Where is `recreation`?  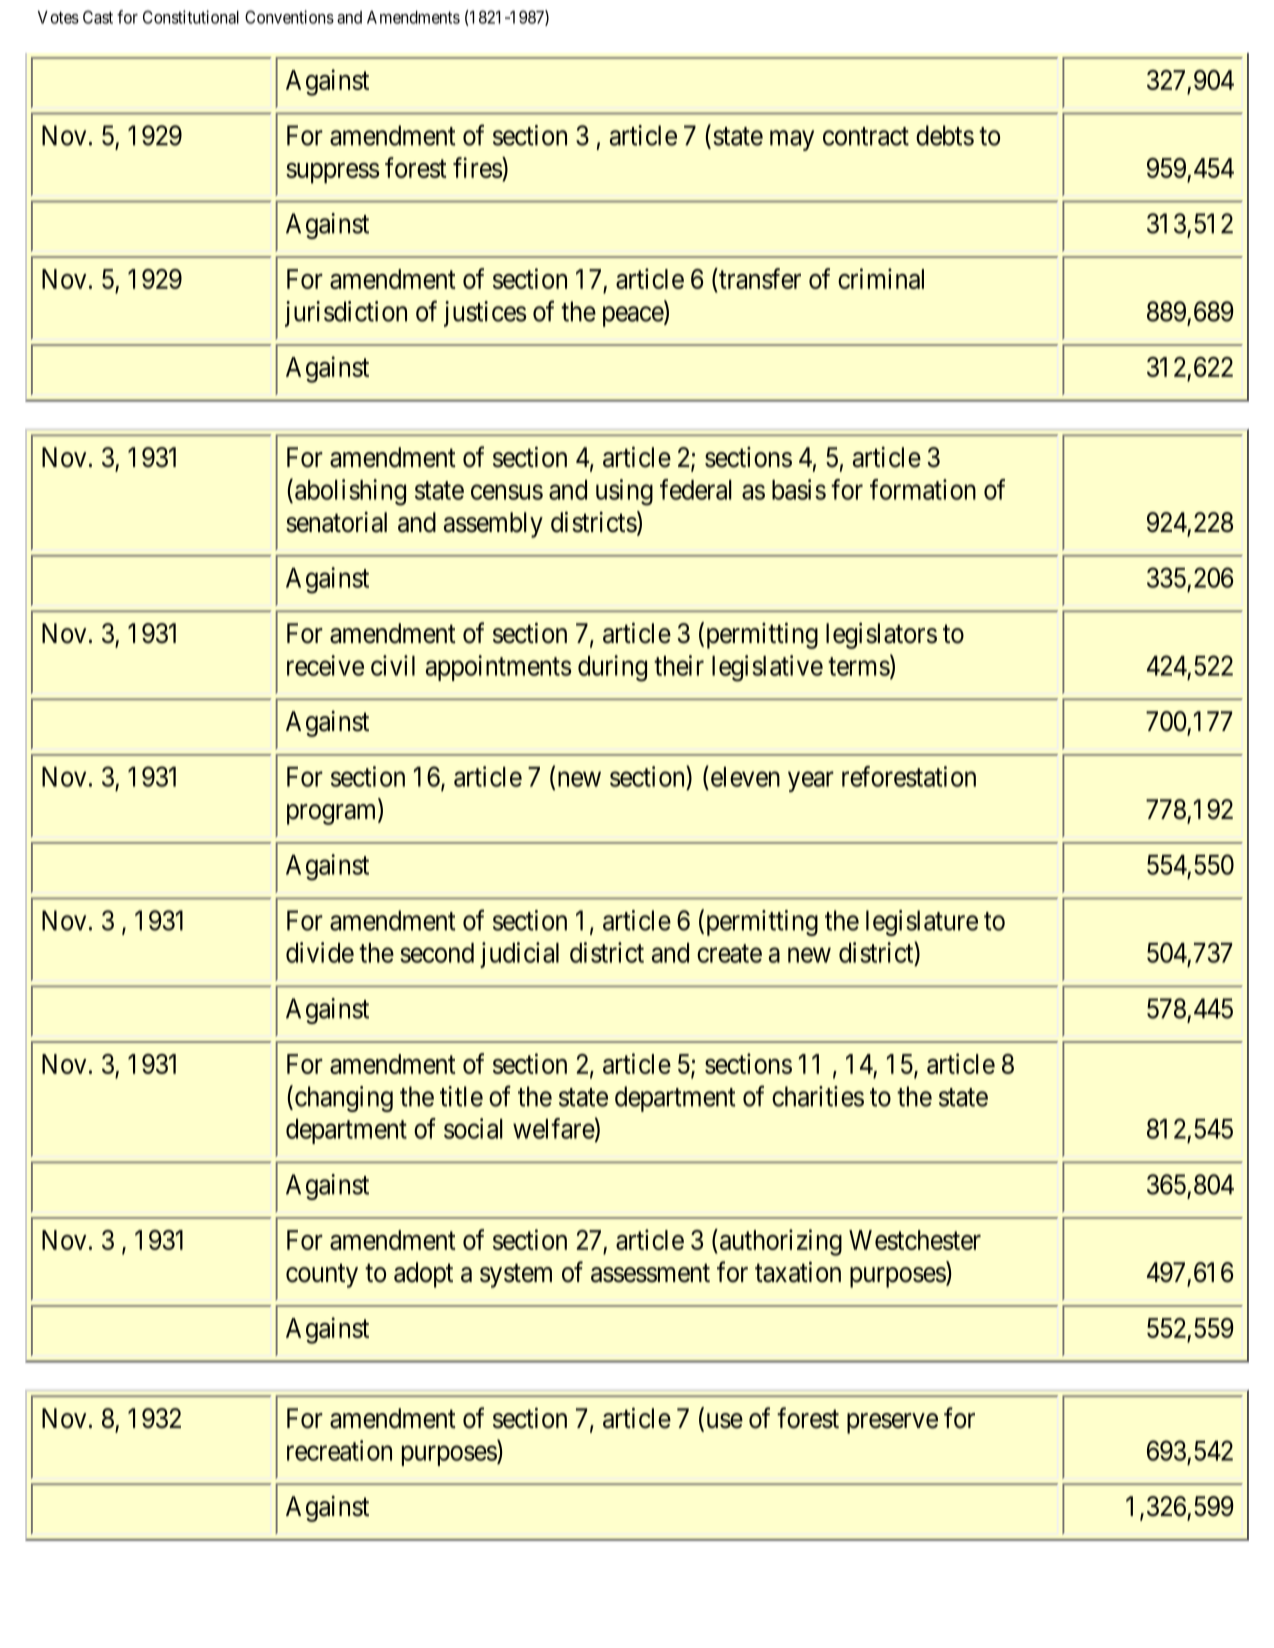
recreation is located at coordinates (339, 1450).
